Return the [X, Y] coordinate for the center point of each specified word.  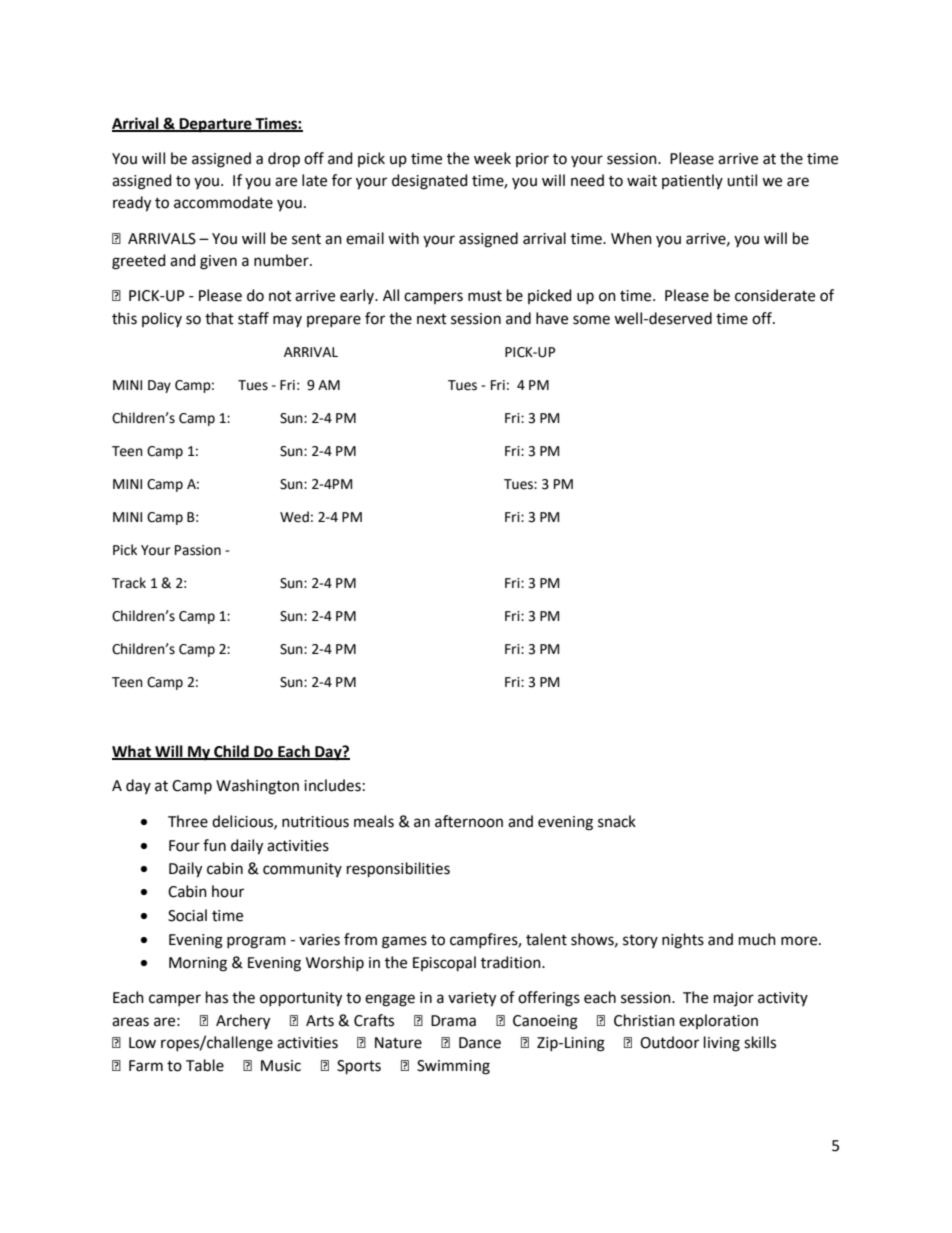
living [722, 1044]
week [492, 158]
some [591, 320]
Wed [294, 517]
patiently [692, 181]
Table [205, 1065]
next [432, 319]
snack [617, 821]
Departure [216, 125]
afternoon [469, 821]
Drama [453, 1021]
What [133, 752]
